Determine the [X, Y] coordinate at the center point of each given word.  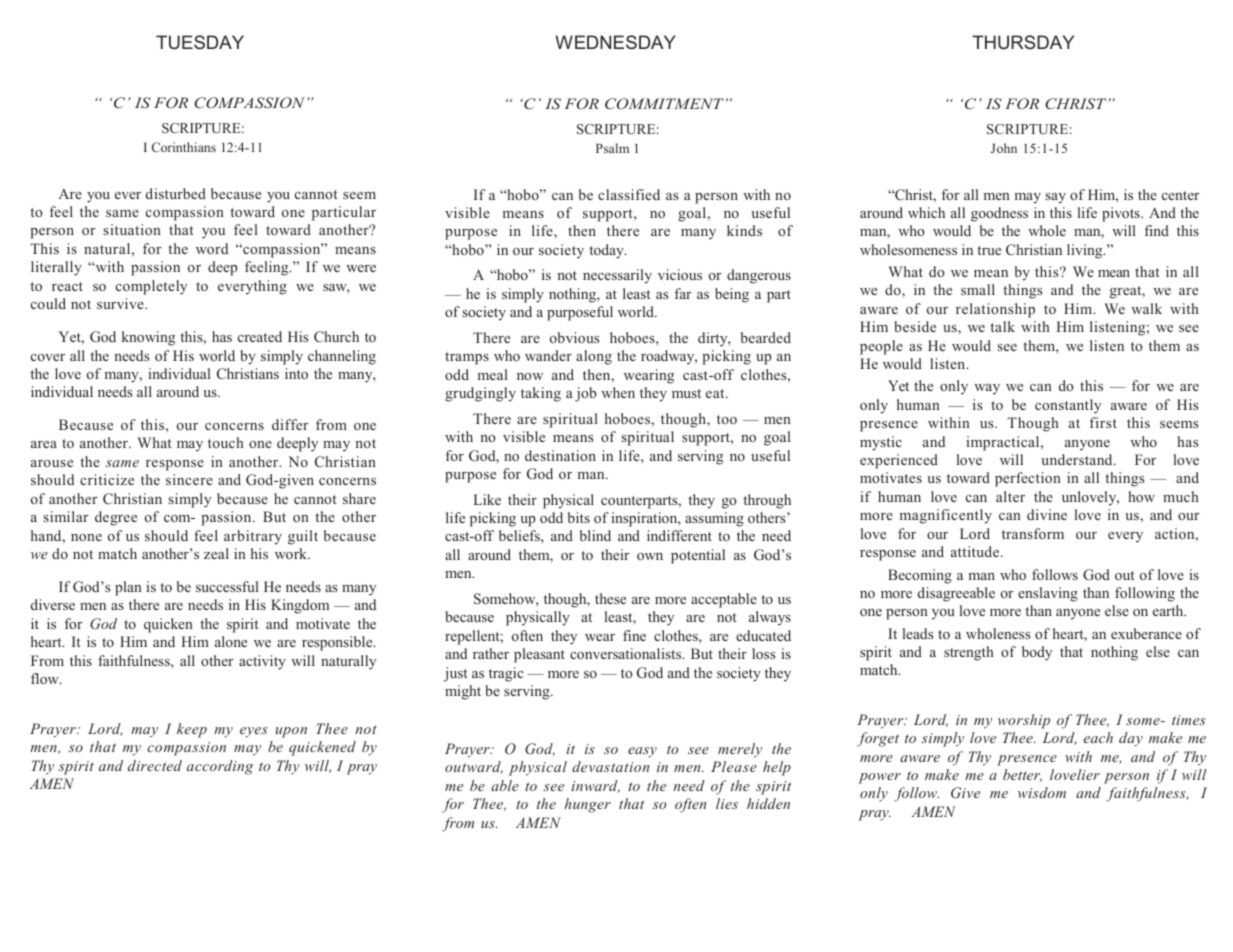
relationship [995, 310]
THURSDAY [1023, 42]
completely [151, 287]
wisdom [1042, 792]
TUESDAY [200, 42]
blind [595, 535]
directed [155, 765]
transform [1033, 533]
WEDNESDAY [615, 42]
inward [595, 786]
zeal [216, 553]
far [683, 293]
